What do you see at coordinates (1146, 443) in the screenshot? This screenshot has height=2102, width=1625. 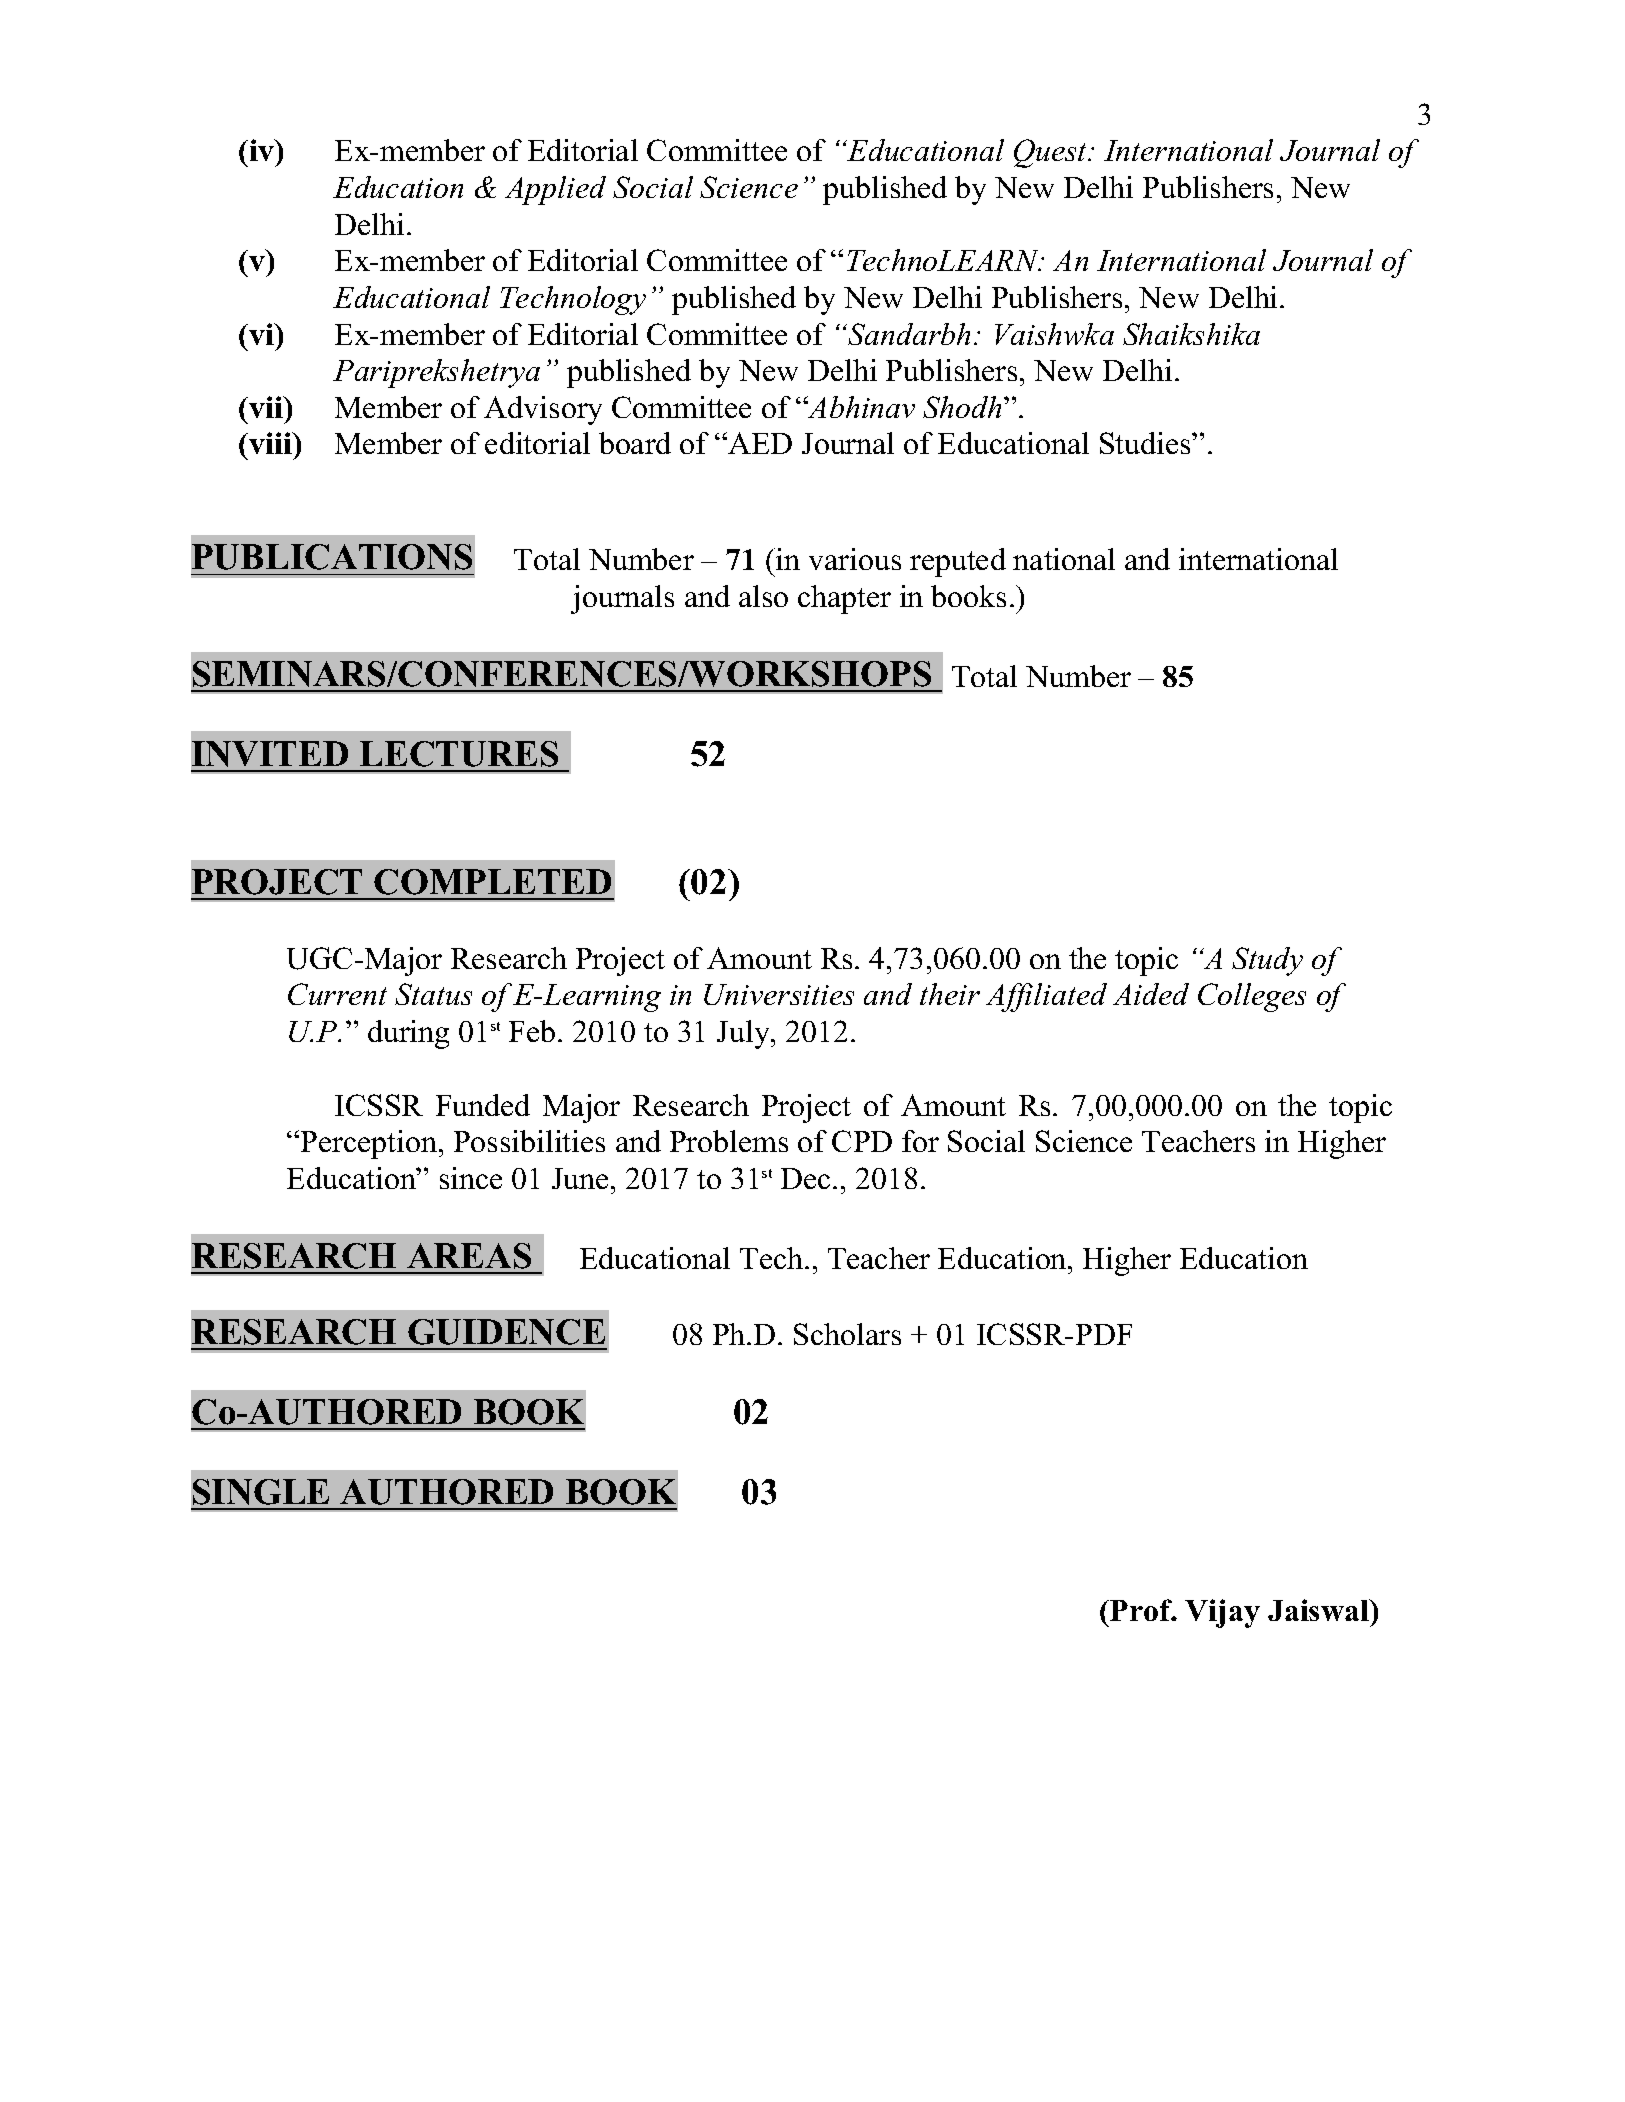 I see `Studies` at bounding box center [1146, 443].
